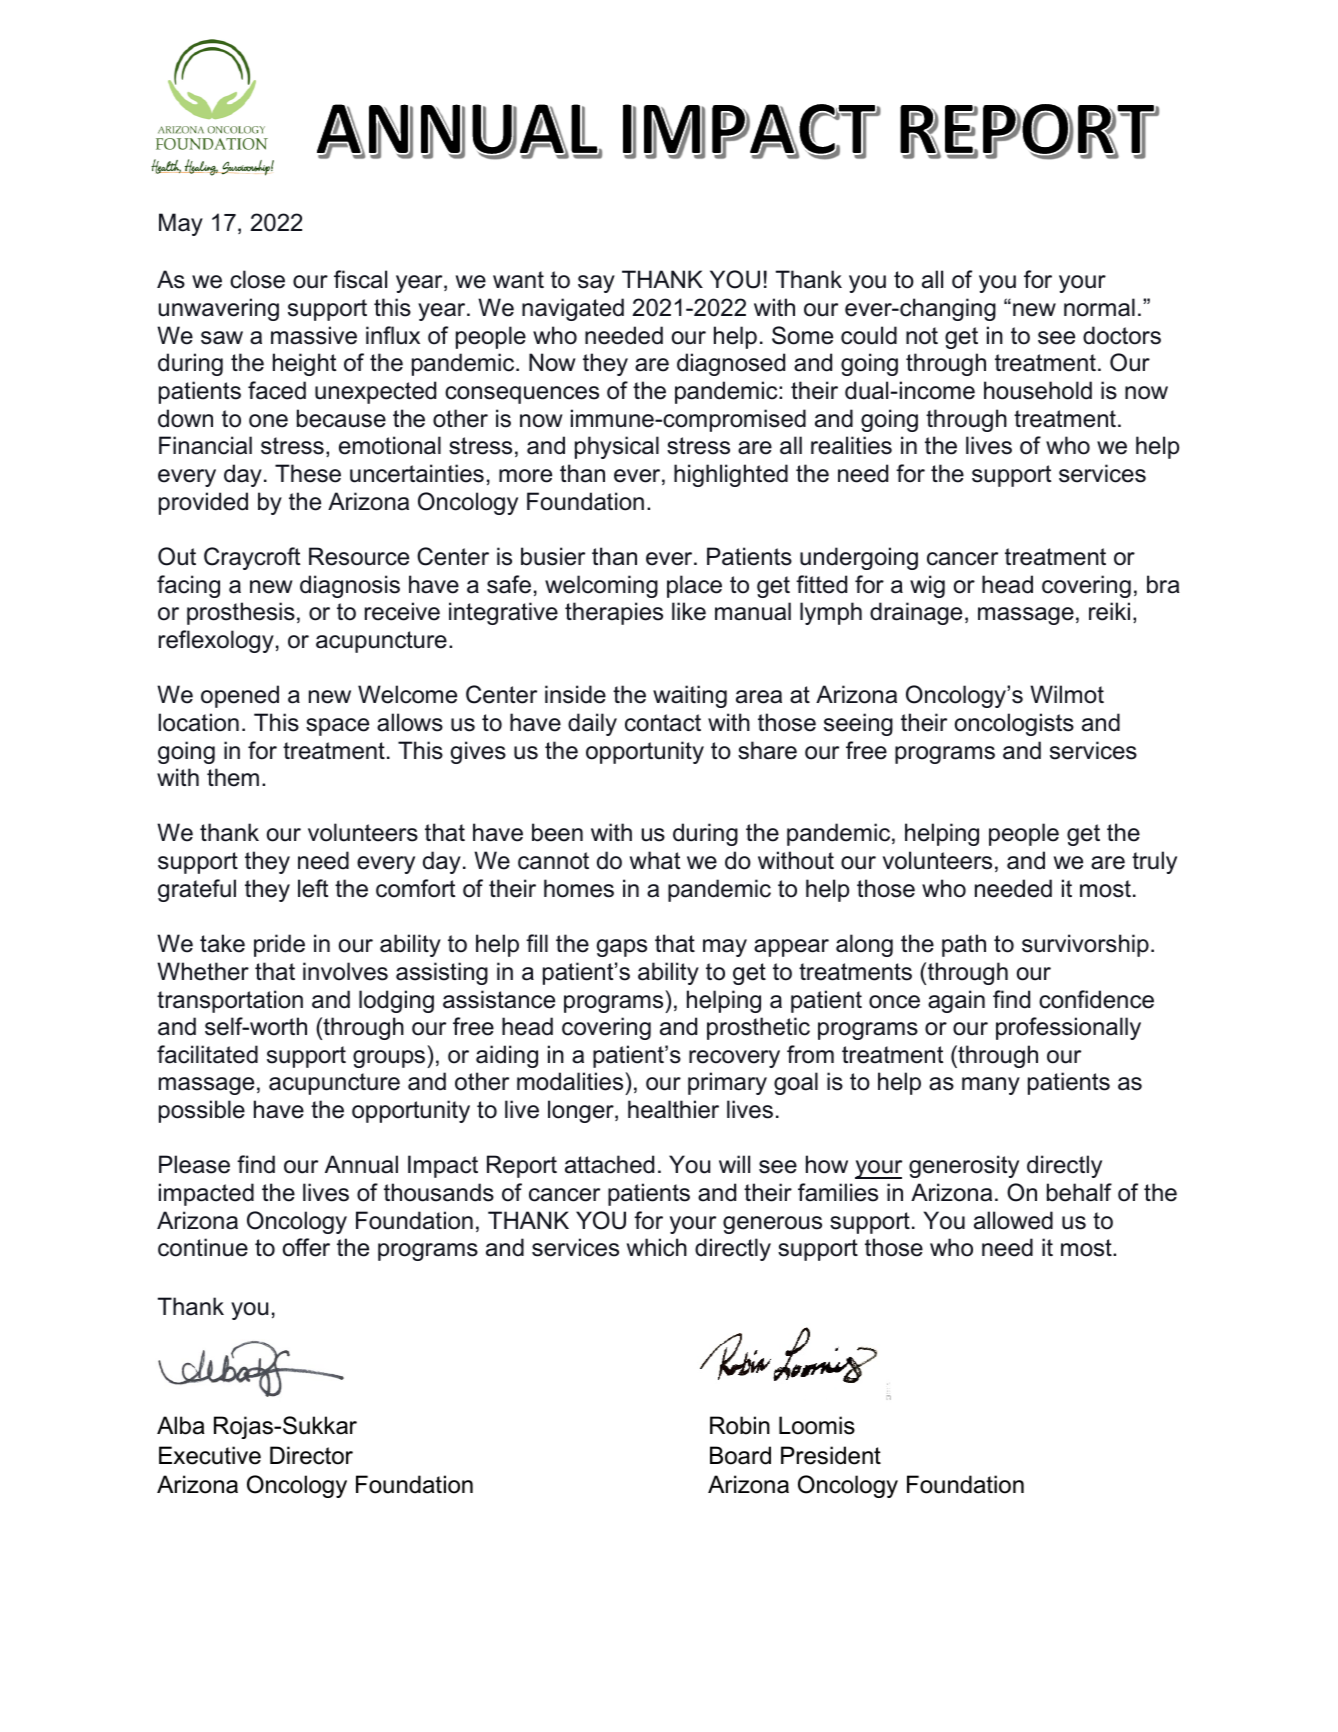 This screenshot has width=1338, height=1732. What do you see at coordinates (1068, 1028) in the screenshot?
I see `professionally` at bounding box center [1068, 1028].
